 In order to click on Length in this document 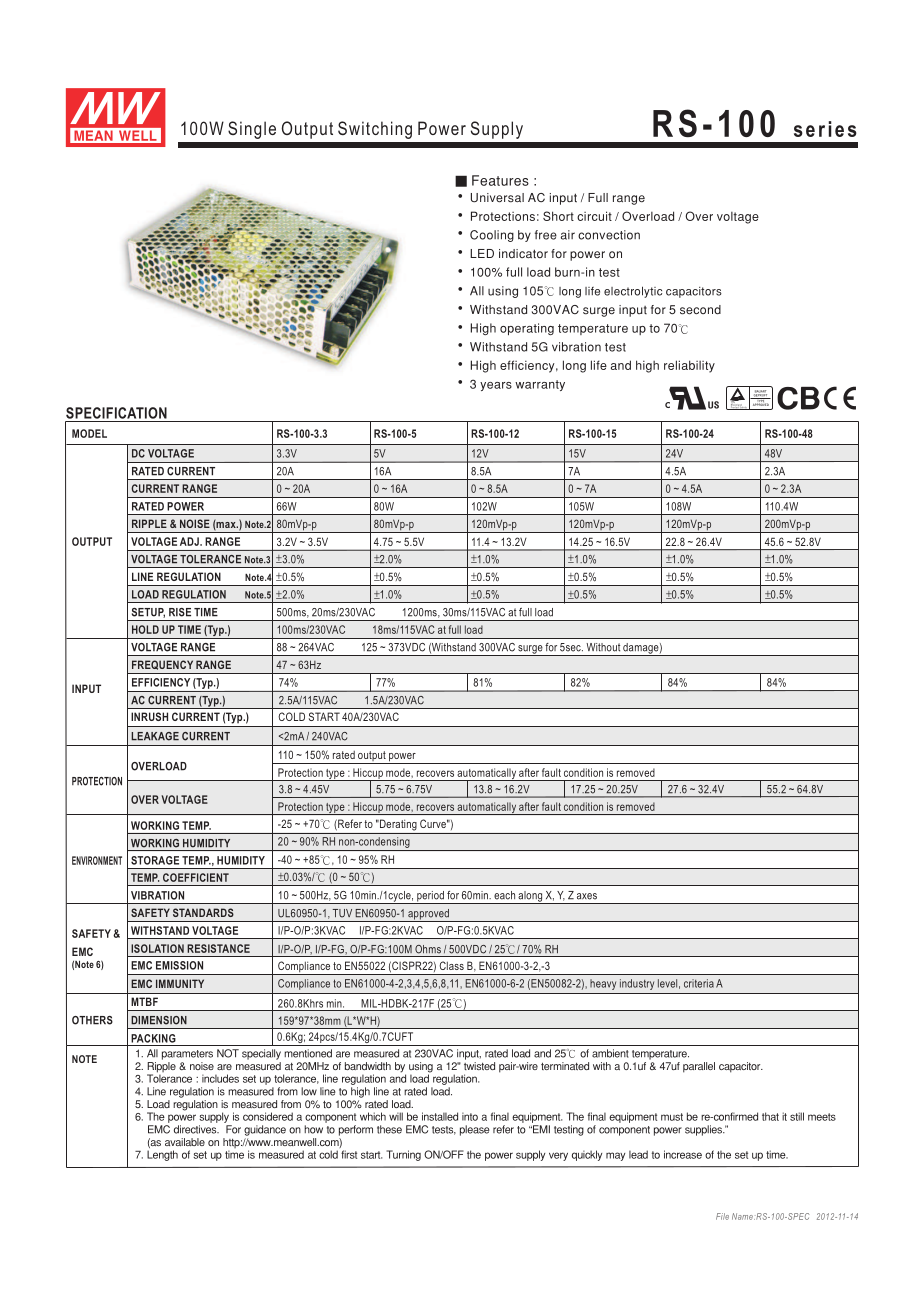, I will do `click(162, 1155)`.
